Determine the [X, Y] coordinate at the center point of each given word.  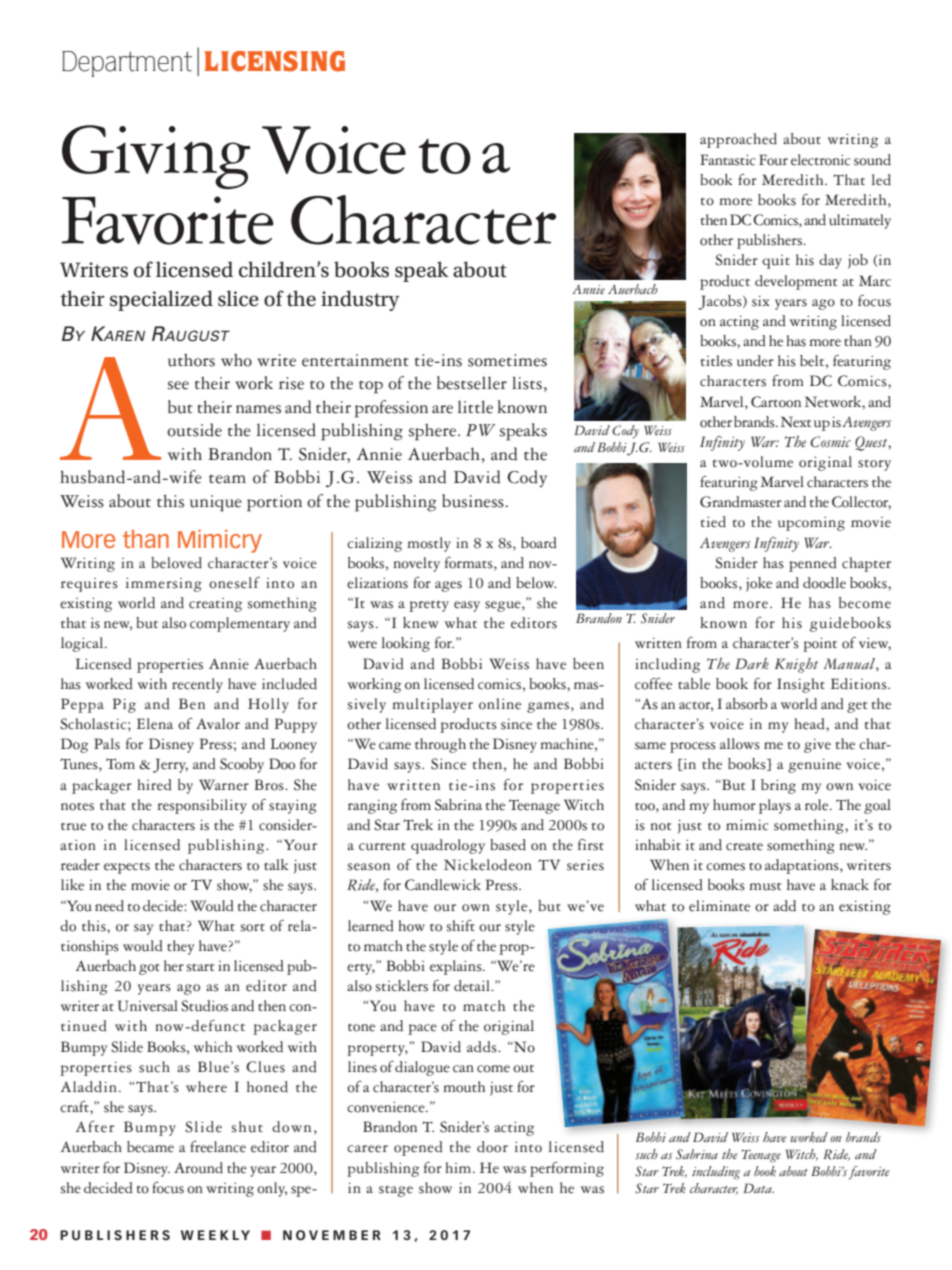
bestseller [472, 383]
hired [154, 785]
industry [360, 300]
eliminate [719, 906]
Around [198, 1168]
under [755, 361]
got [149, 969]
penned [813, 564]
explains [457, 967]
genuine [814, 766]
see [178, 385]
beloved [176, 563]
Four [773, 160]
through [440, 745]
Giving [156, 157]
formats [470, 564]
